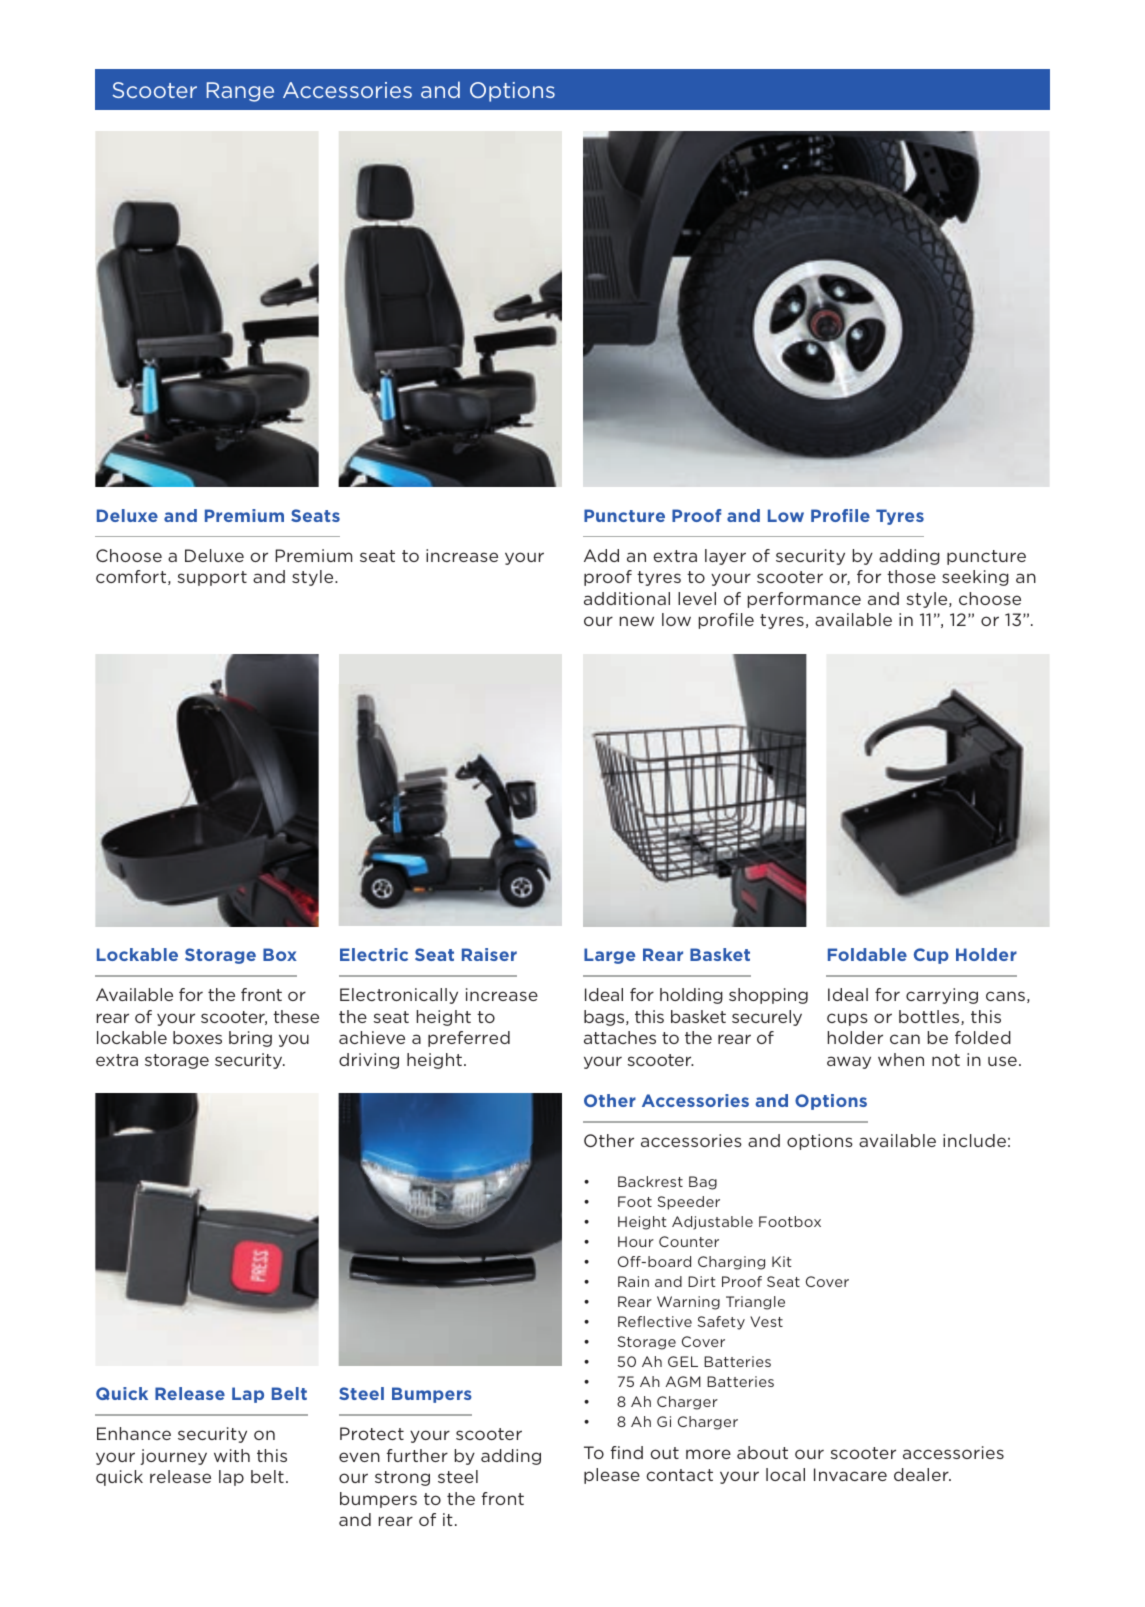 The width and height of the page is (1145, 1607). Describe the element at coordinates (240, 92) in the page. I see `Range` at that location.
